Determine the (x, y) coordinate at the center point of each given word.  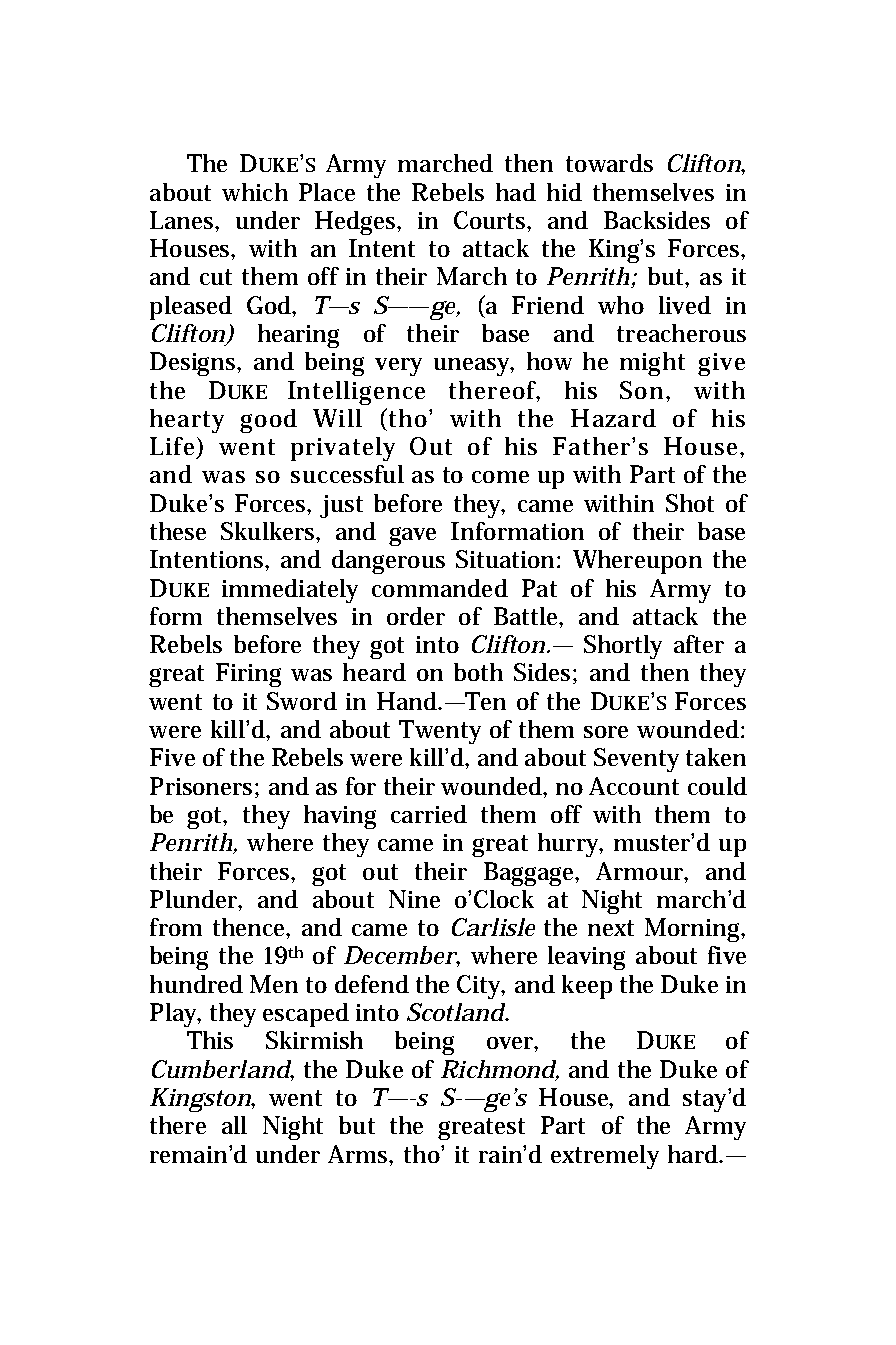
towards (609, 163)
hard (695, 1154)
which (255, 192)
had (516, 192)
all (234, 1125)
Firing (248, 675)
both (478, 672)
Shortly (623, 647)
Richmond (499, 1070)
